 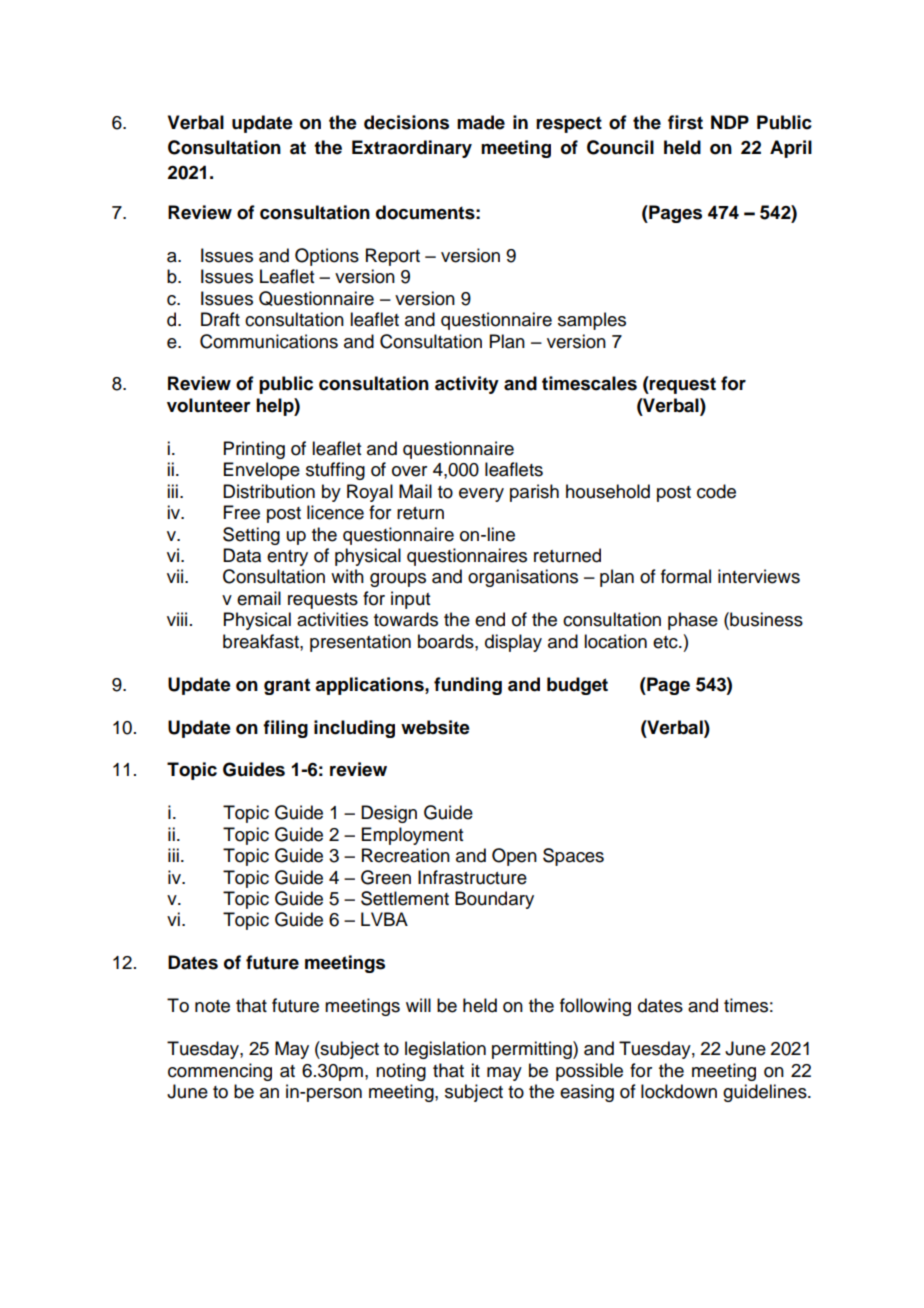 I want to click on made, so click(x=481, y=122).
